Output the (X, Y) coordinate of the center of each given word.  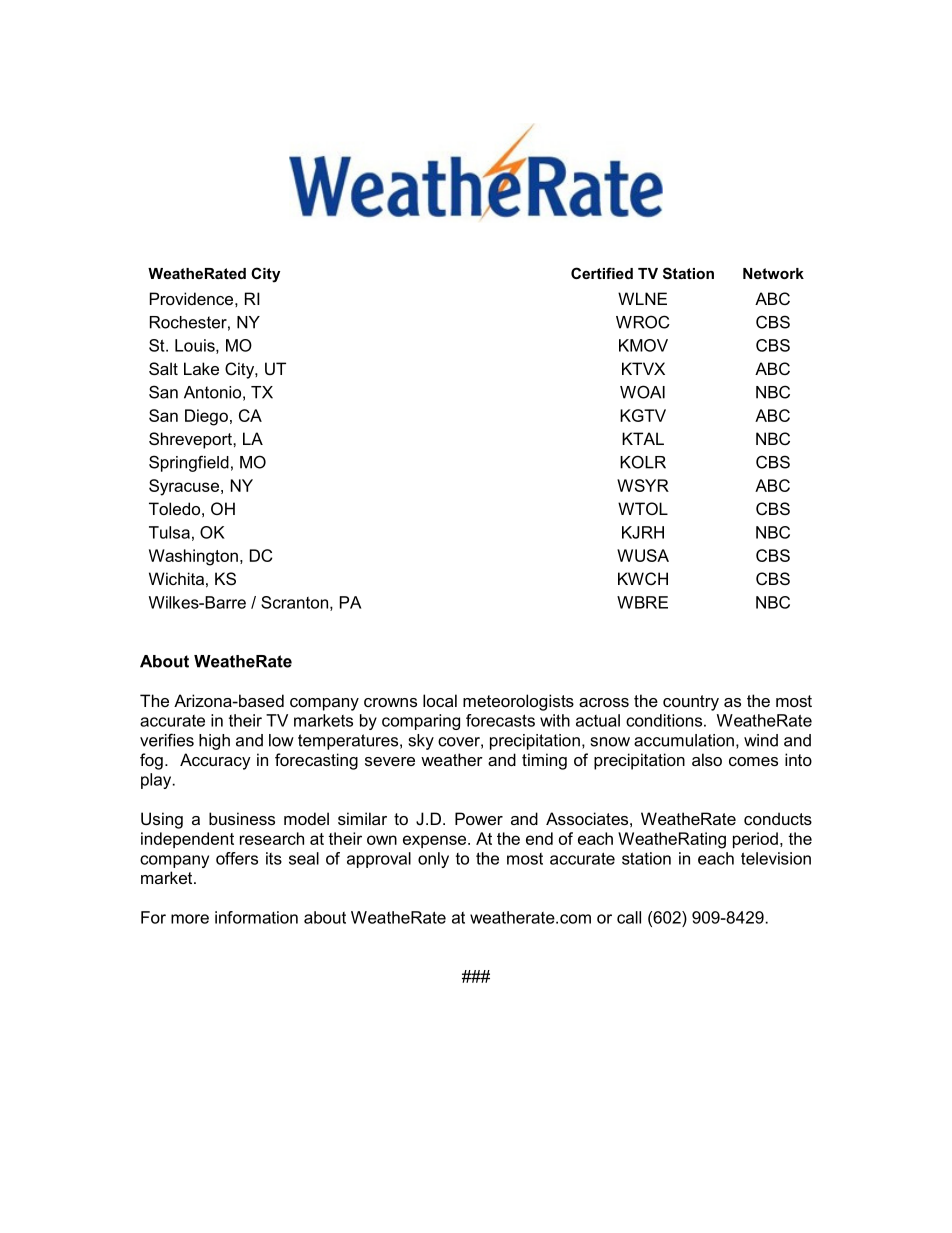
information (256, 917)
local (440, 700)
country (691, 703)
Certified (602, 273)
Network (773, 273)
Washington (193, 557)
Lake (201, 368)
